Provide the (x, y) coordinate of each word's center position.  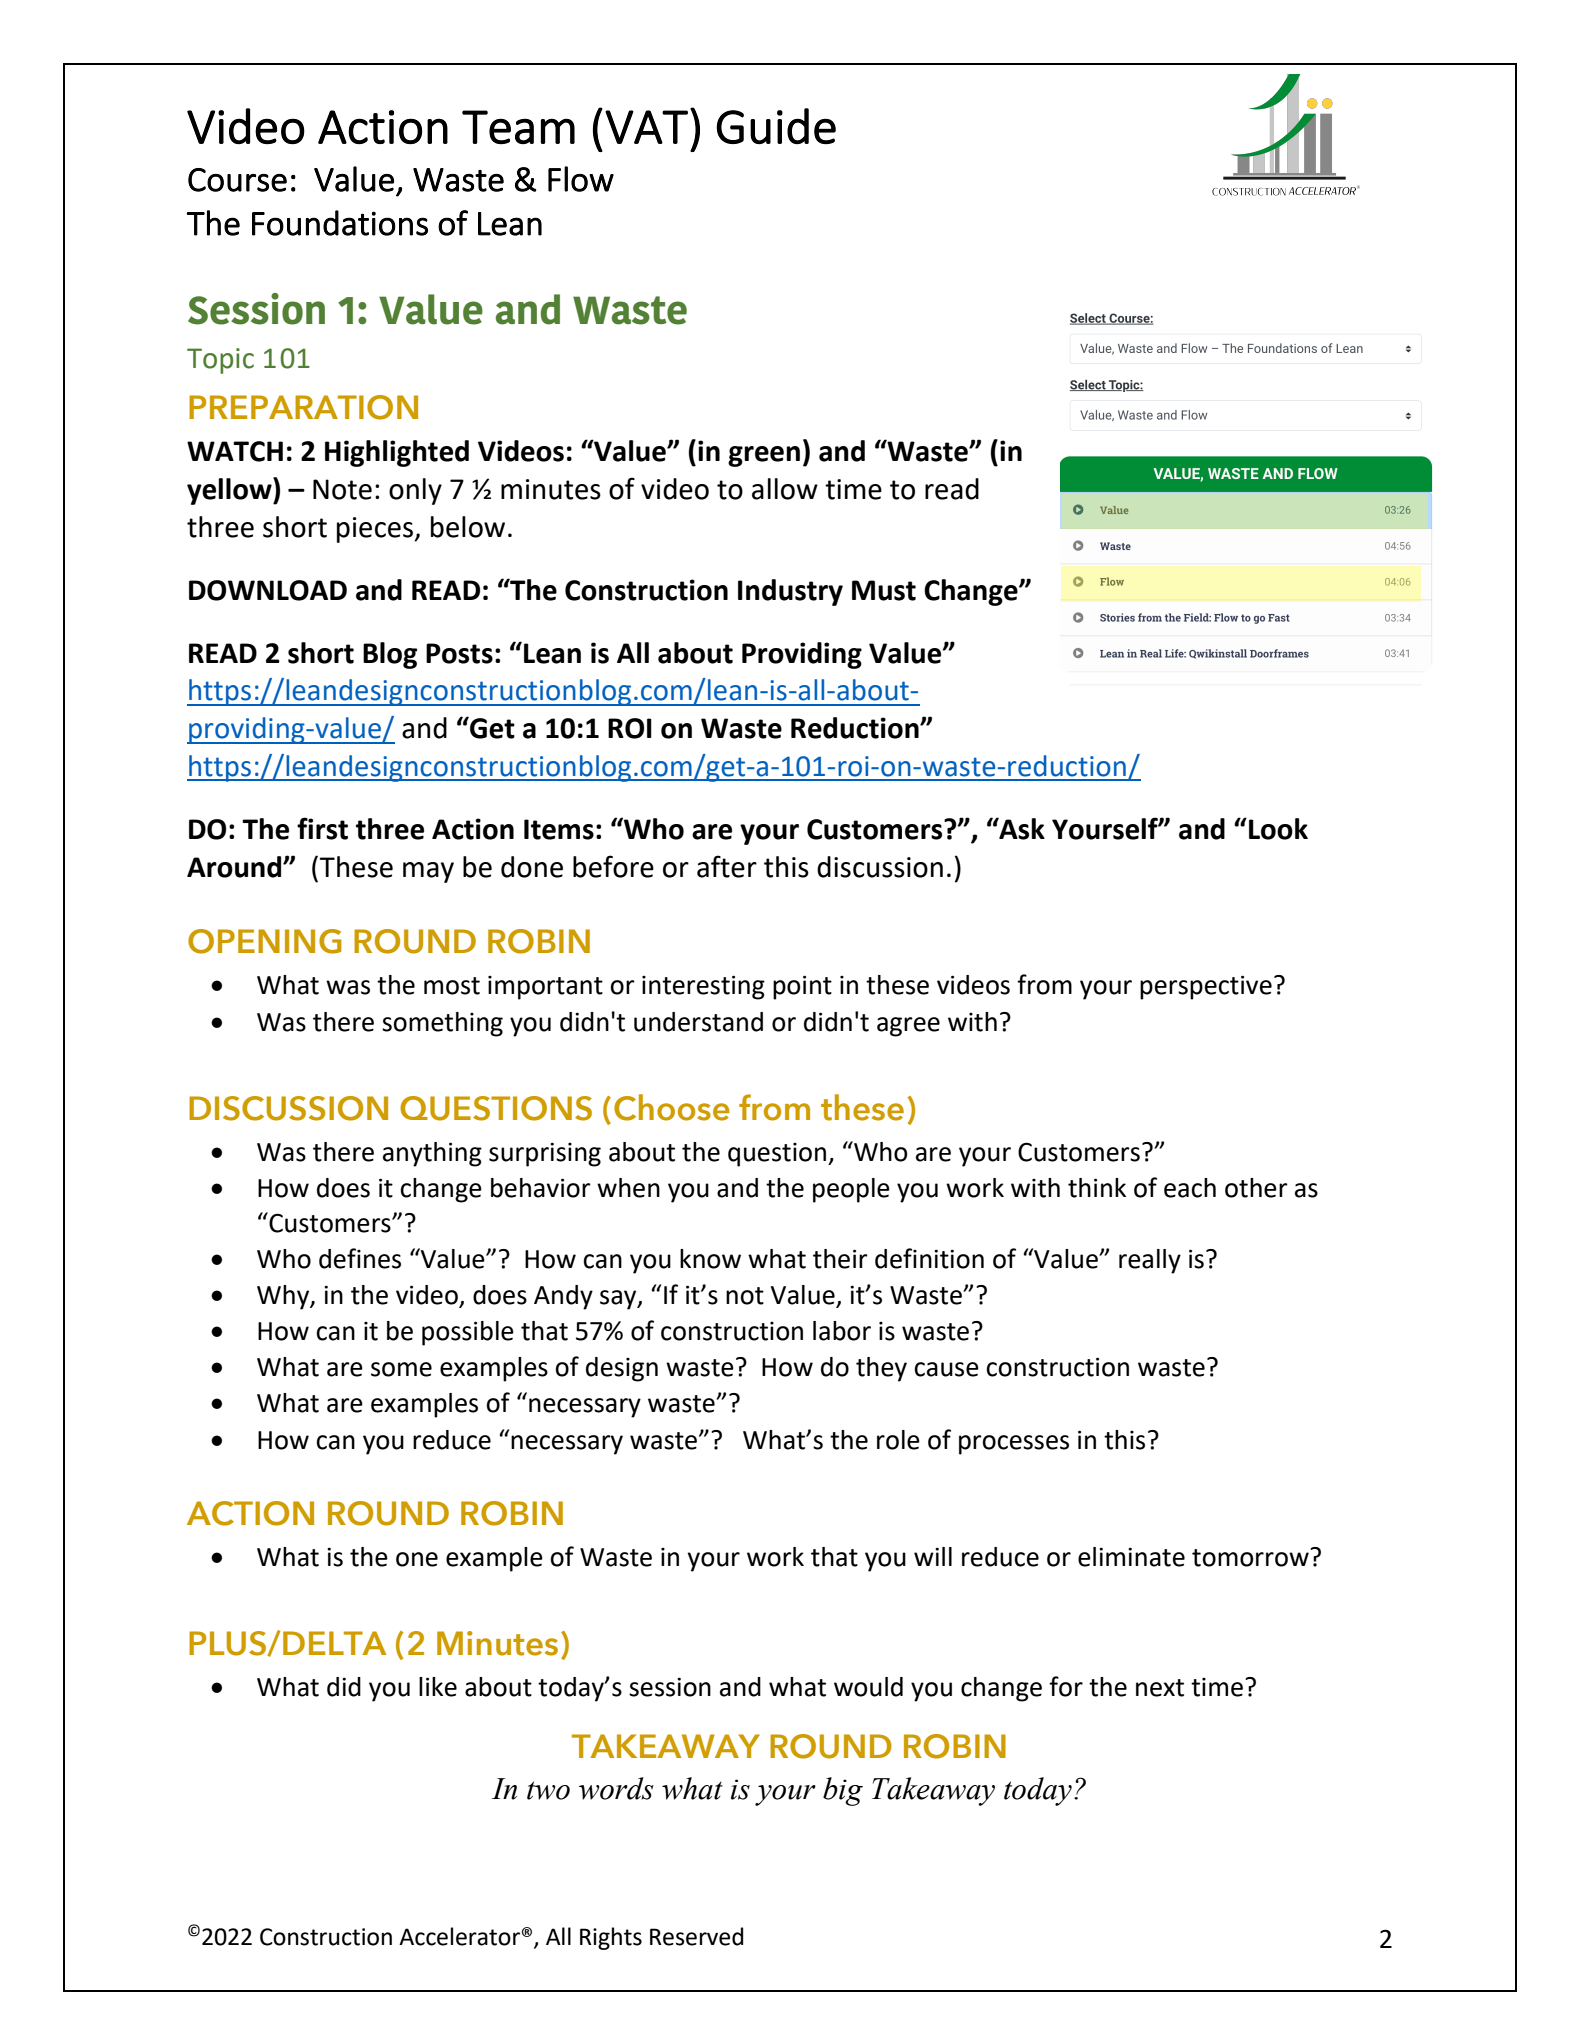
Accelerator (459, 1936)
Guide (776, 126)
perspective (1206, 987)
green (764, 456)
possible (468, 1333)
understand (698, 1022)
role (898, 1440)
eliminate (1131, 1557)
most (452, 986)
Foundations (340, 223)
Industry (790, 592)
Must (884, 590)
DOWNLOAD (268, 590)
